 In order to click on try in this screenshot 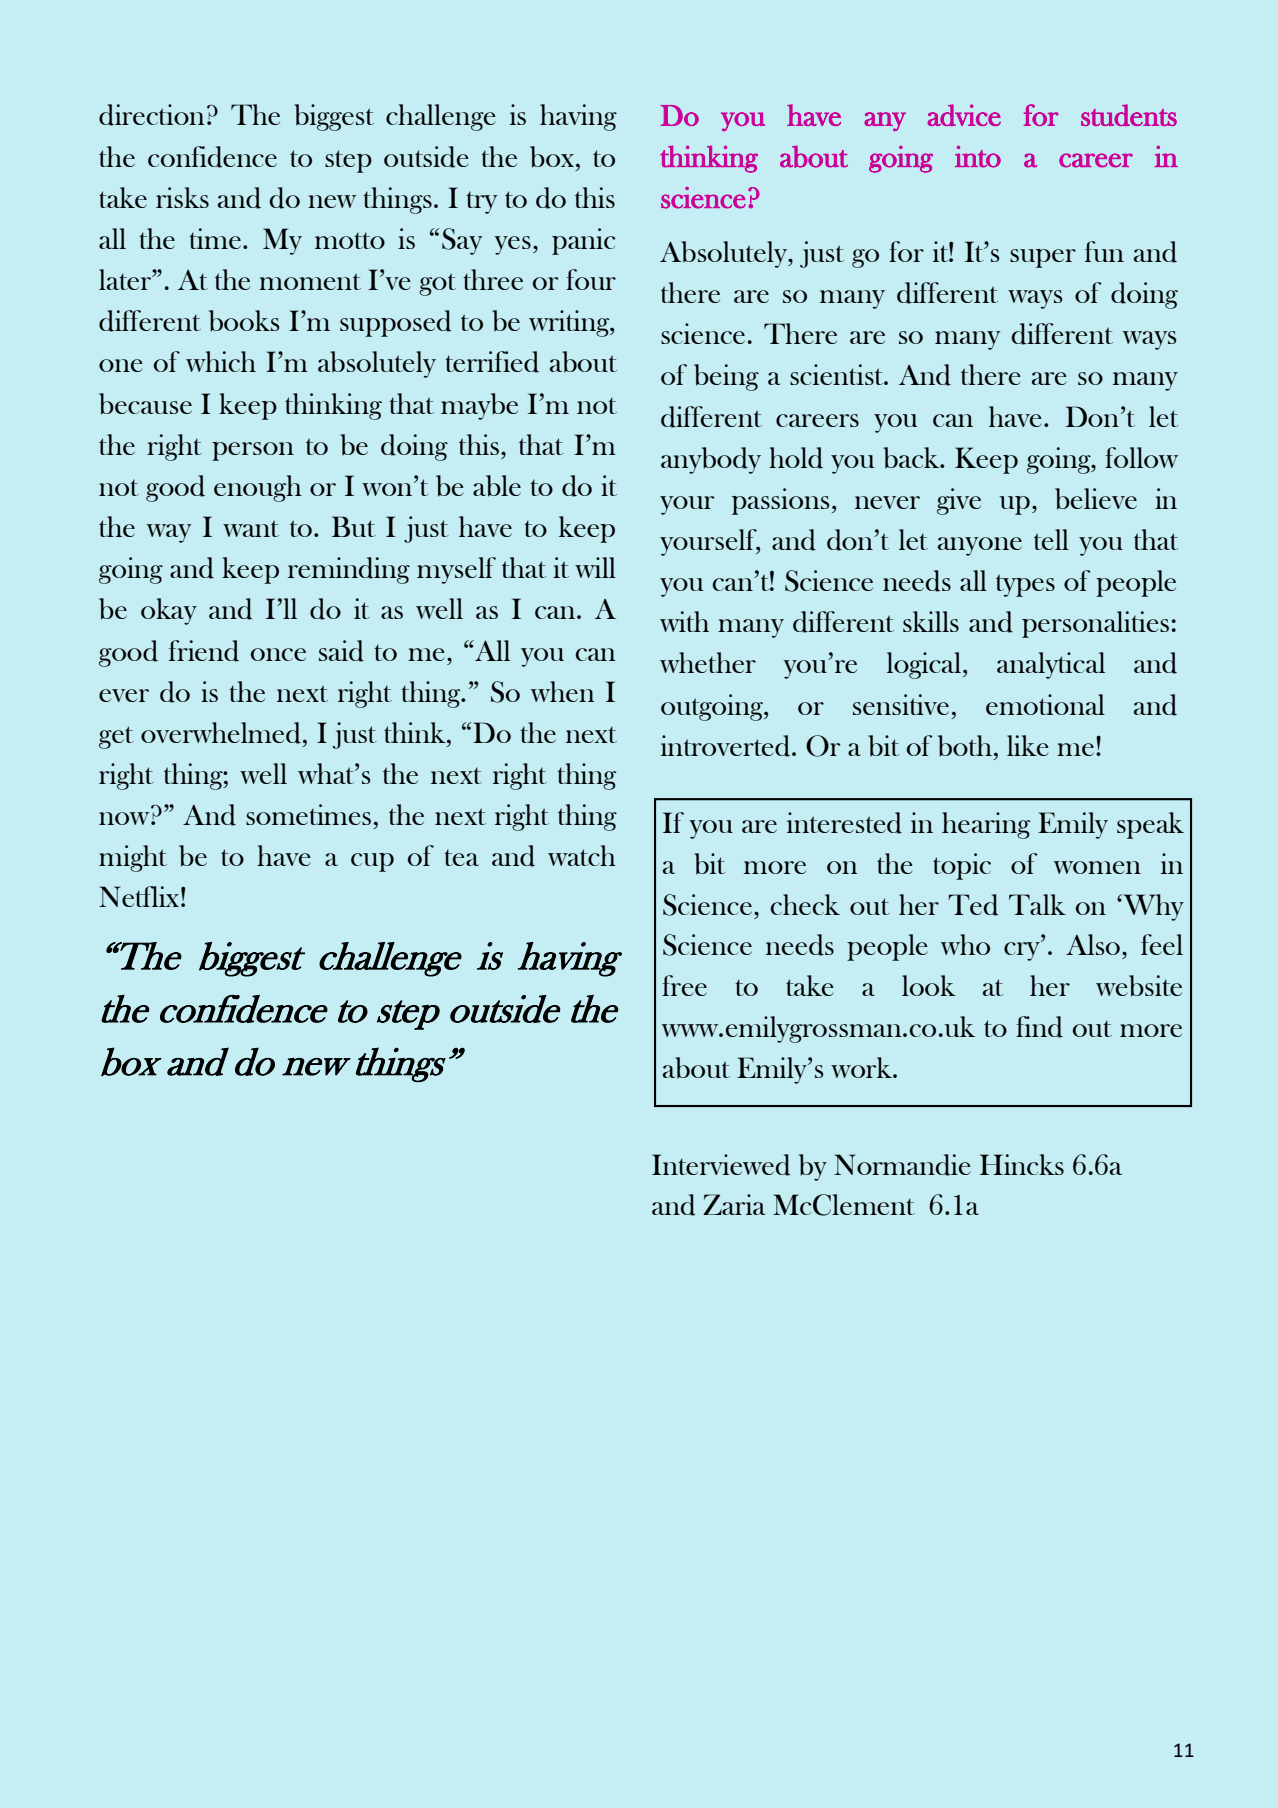, I will do `click(482, 202)`.
